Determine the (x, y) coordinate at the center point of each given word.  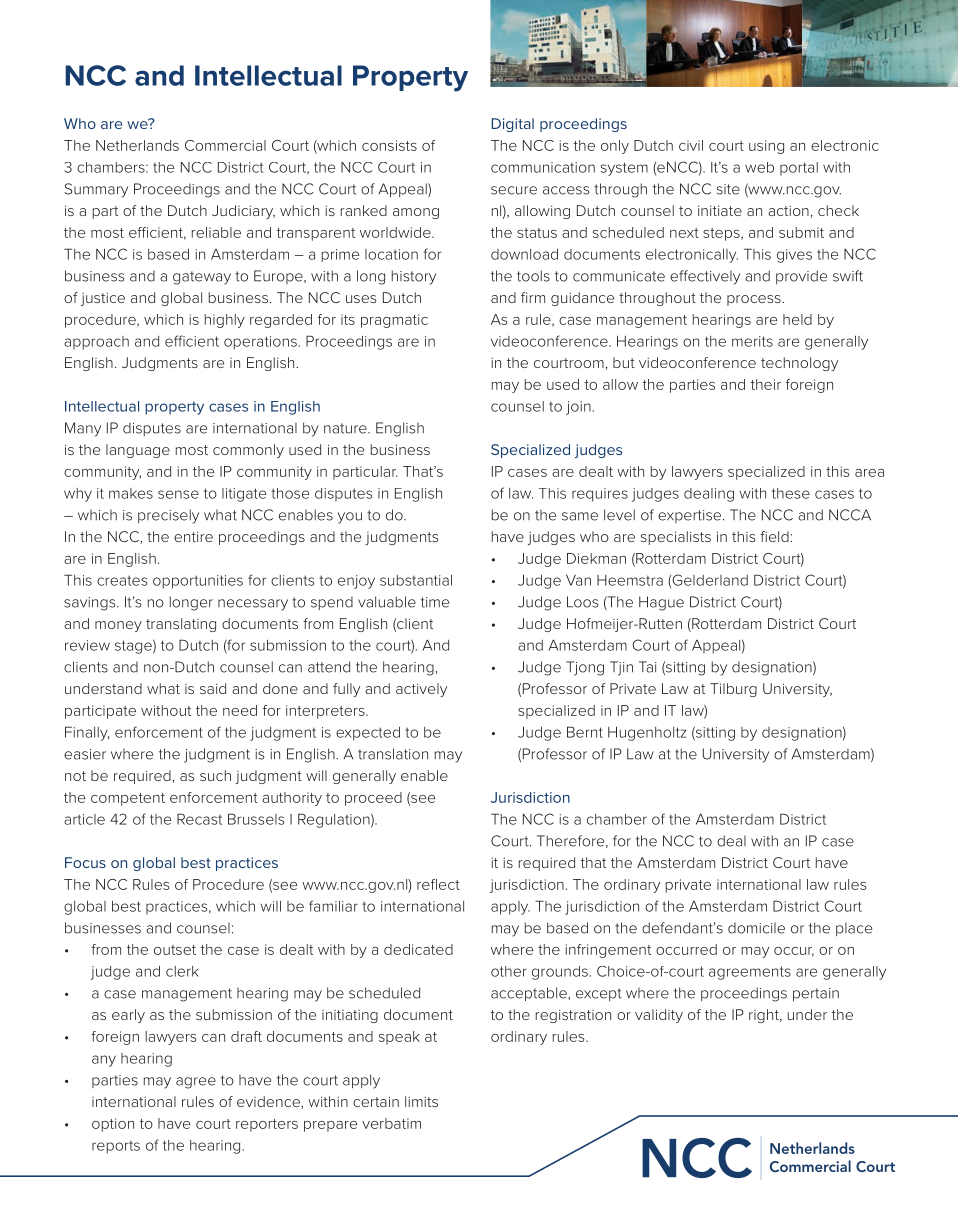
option (113, 1125)
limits (421, 1101)
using (766, 147)
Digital (513, 125)
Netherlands (137, 145)
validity (659, 1016)
